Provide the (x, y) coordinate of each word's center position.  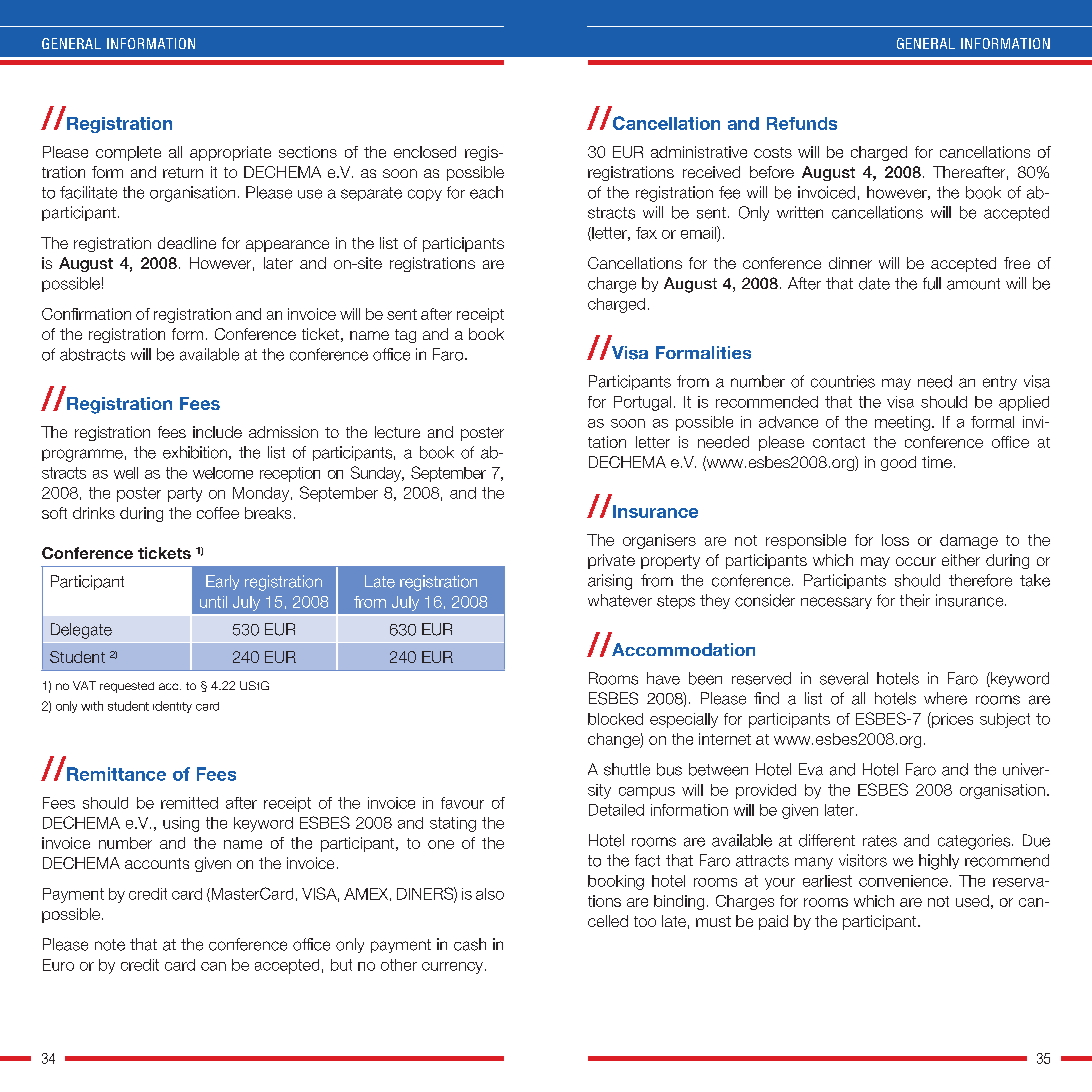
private (611, 561)
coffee (218, 513)
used (972, 901)
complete (128, 153)
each (486, 192)
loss (895, 540)
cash (470, 944)
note (110, 945)
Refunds (802, 123)
